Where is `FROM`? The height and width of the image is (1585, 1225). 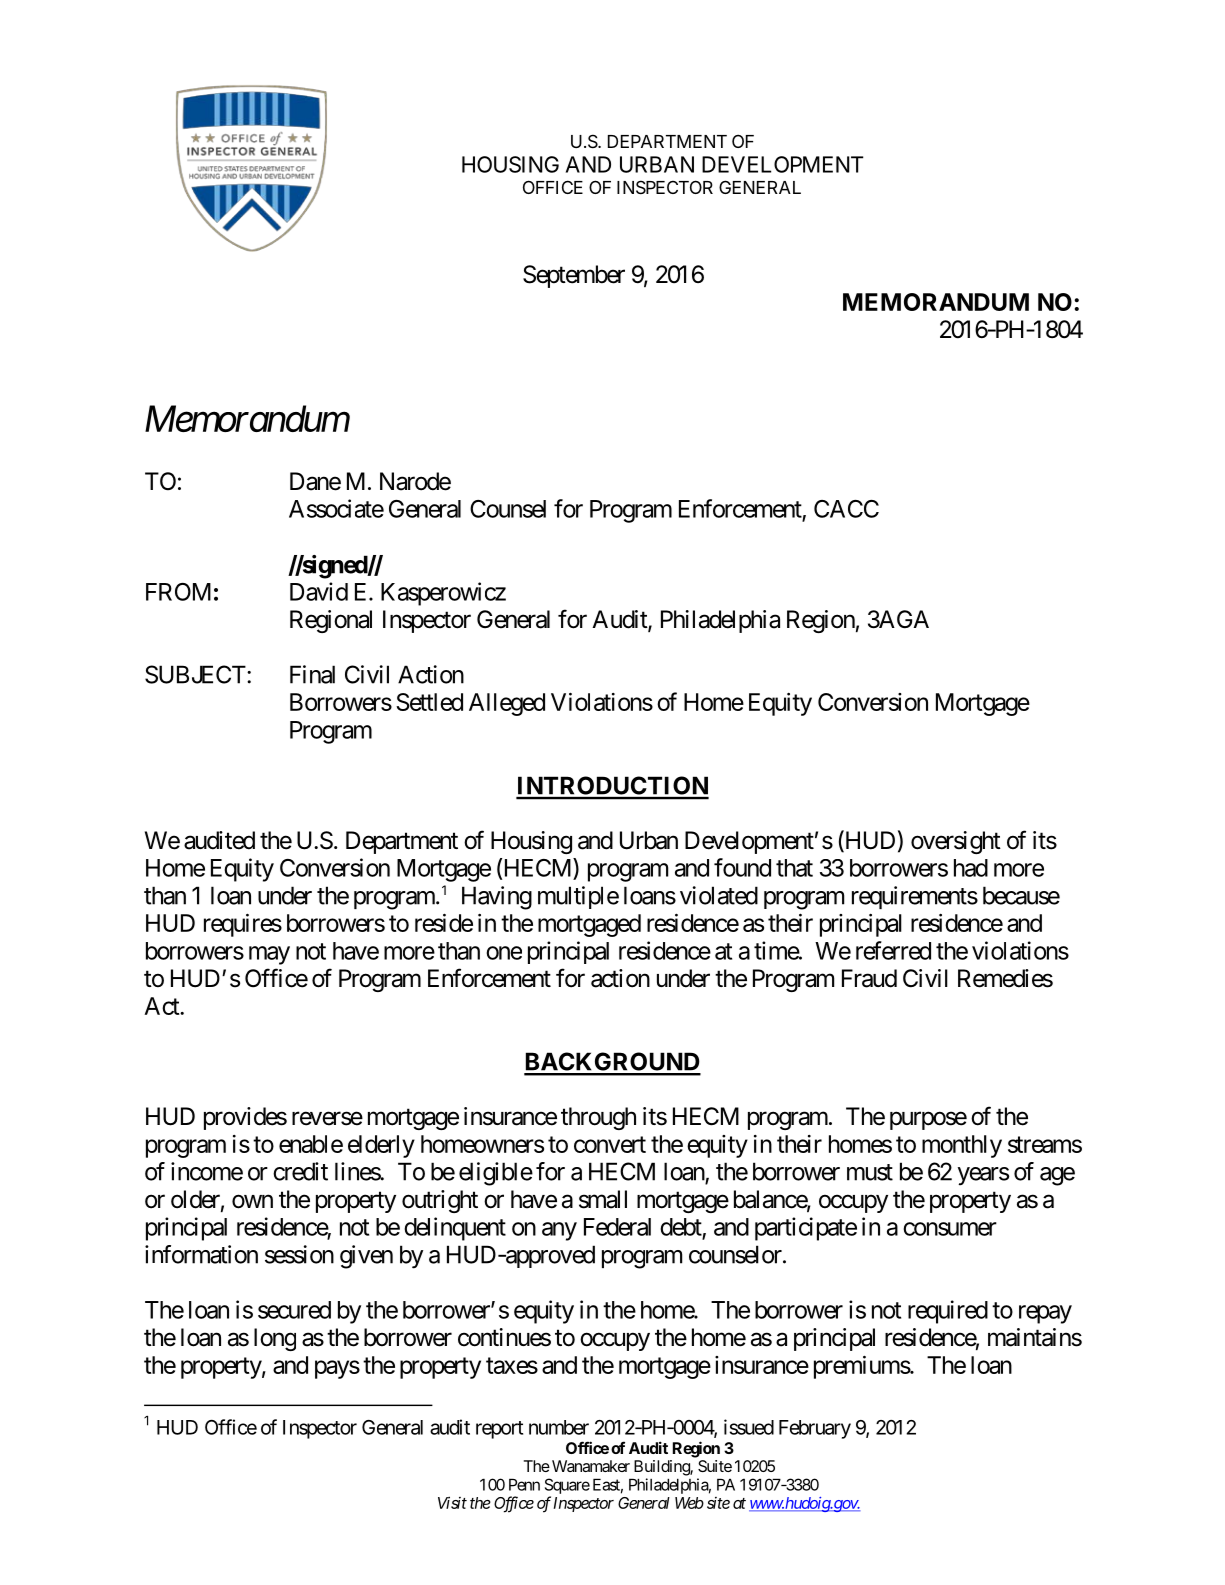 FROM is located at coordinates (178, 592).
